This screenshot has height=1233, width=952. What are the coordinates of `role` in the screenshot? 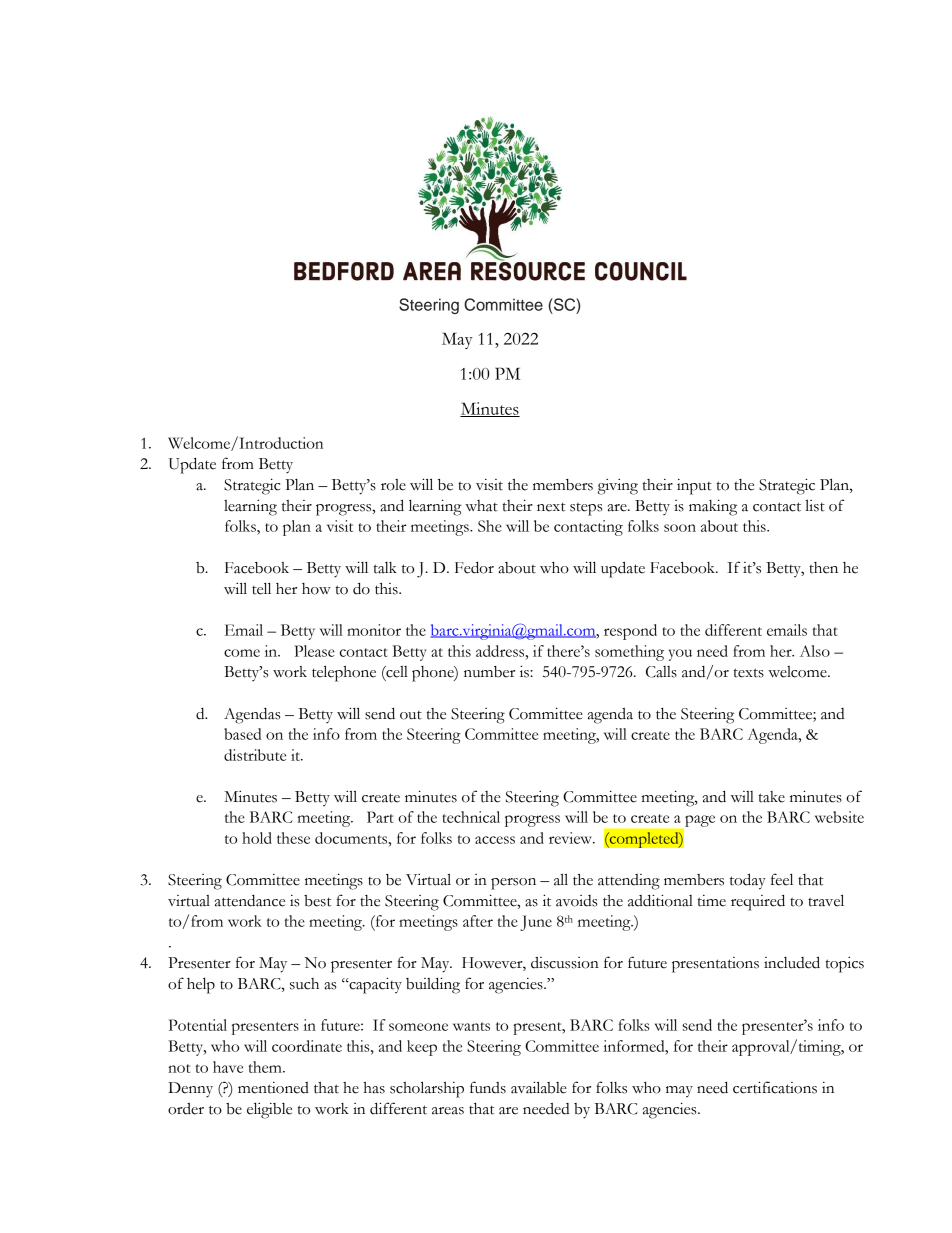 It's located at (393, 485).
